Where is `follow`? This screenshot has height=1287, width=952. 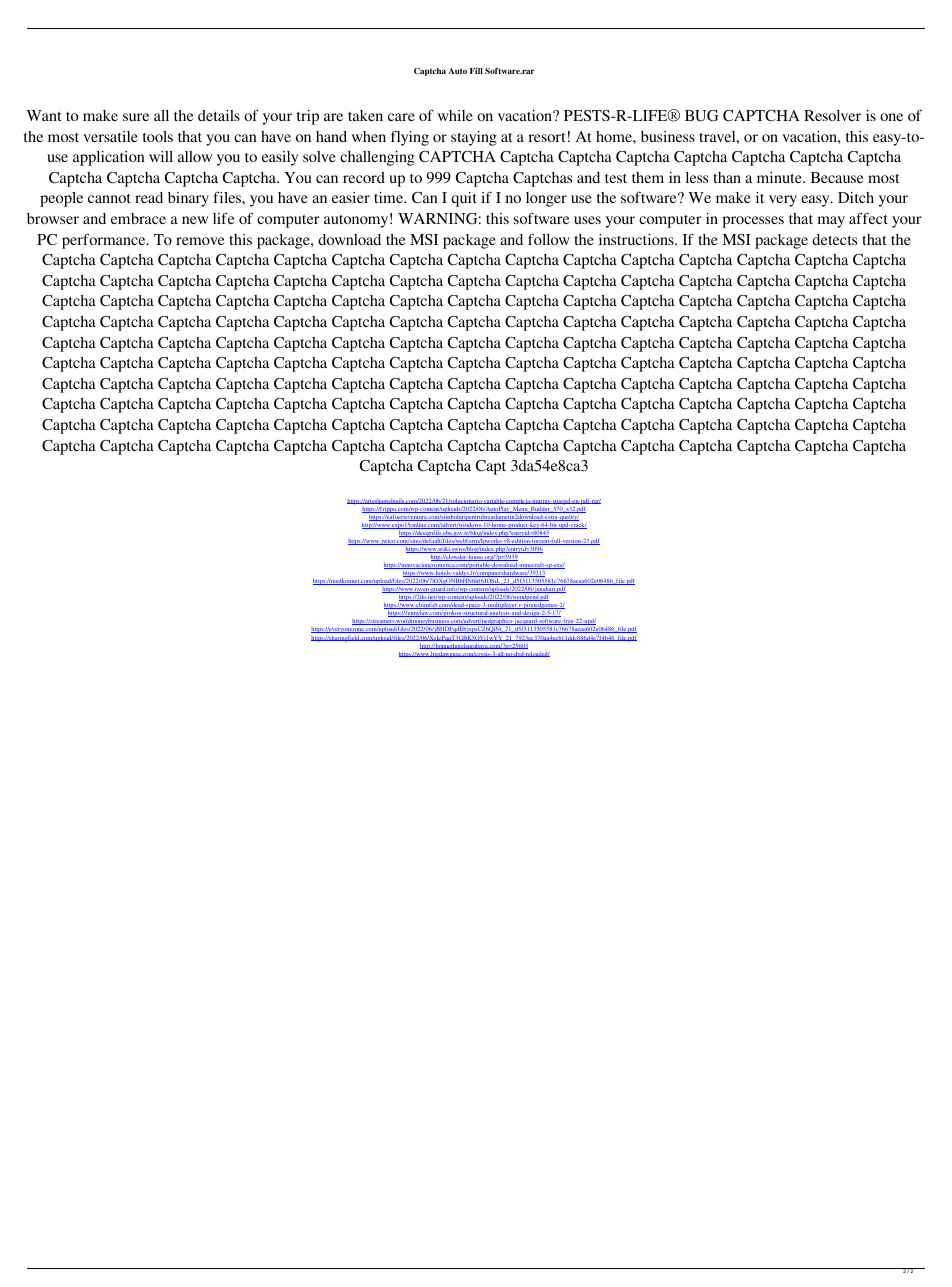 follow is located at coordinates (549, 239).
